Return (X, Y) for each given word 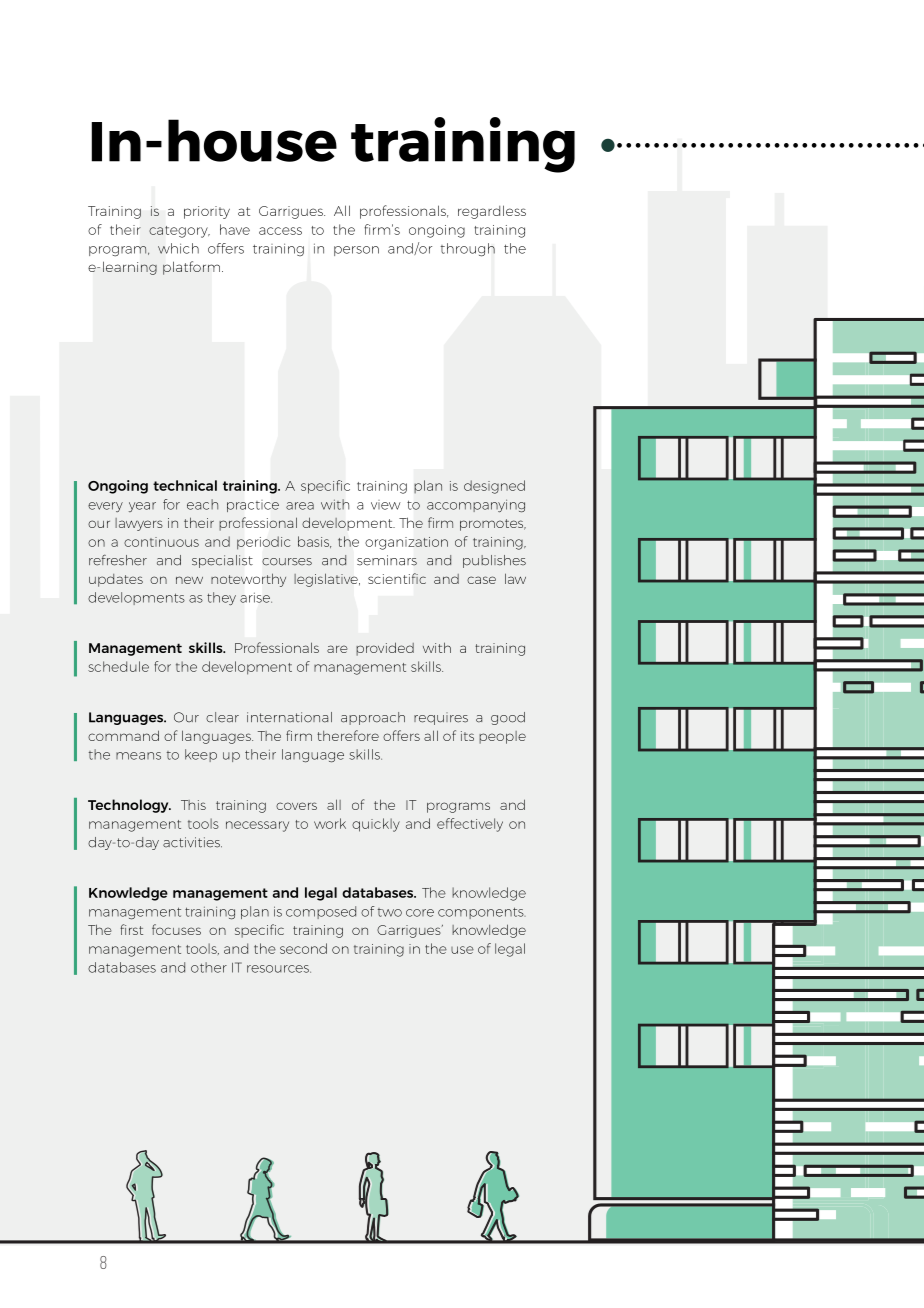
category (179, 232)
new (189, 580)
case (481, 580)
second (303, 948)
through (468, 250)
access (280, 231)
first (131, 929)
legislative (327, 580)
